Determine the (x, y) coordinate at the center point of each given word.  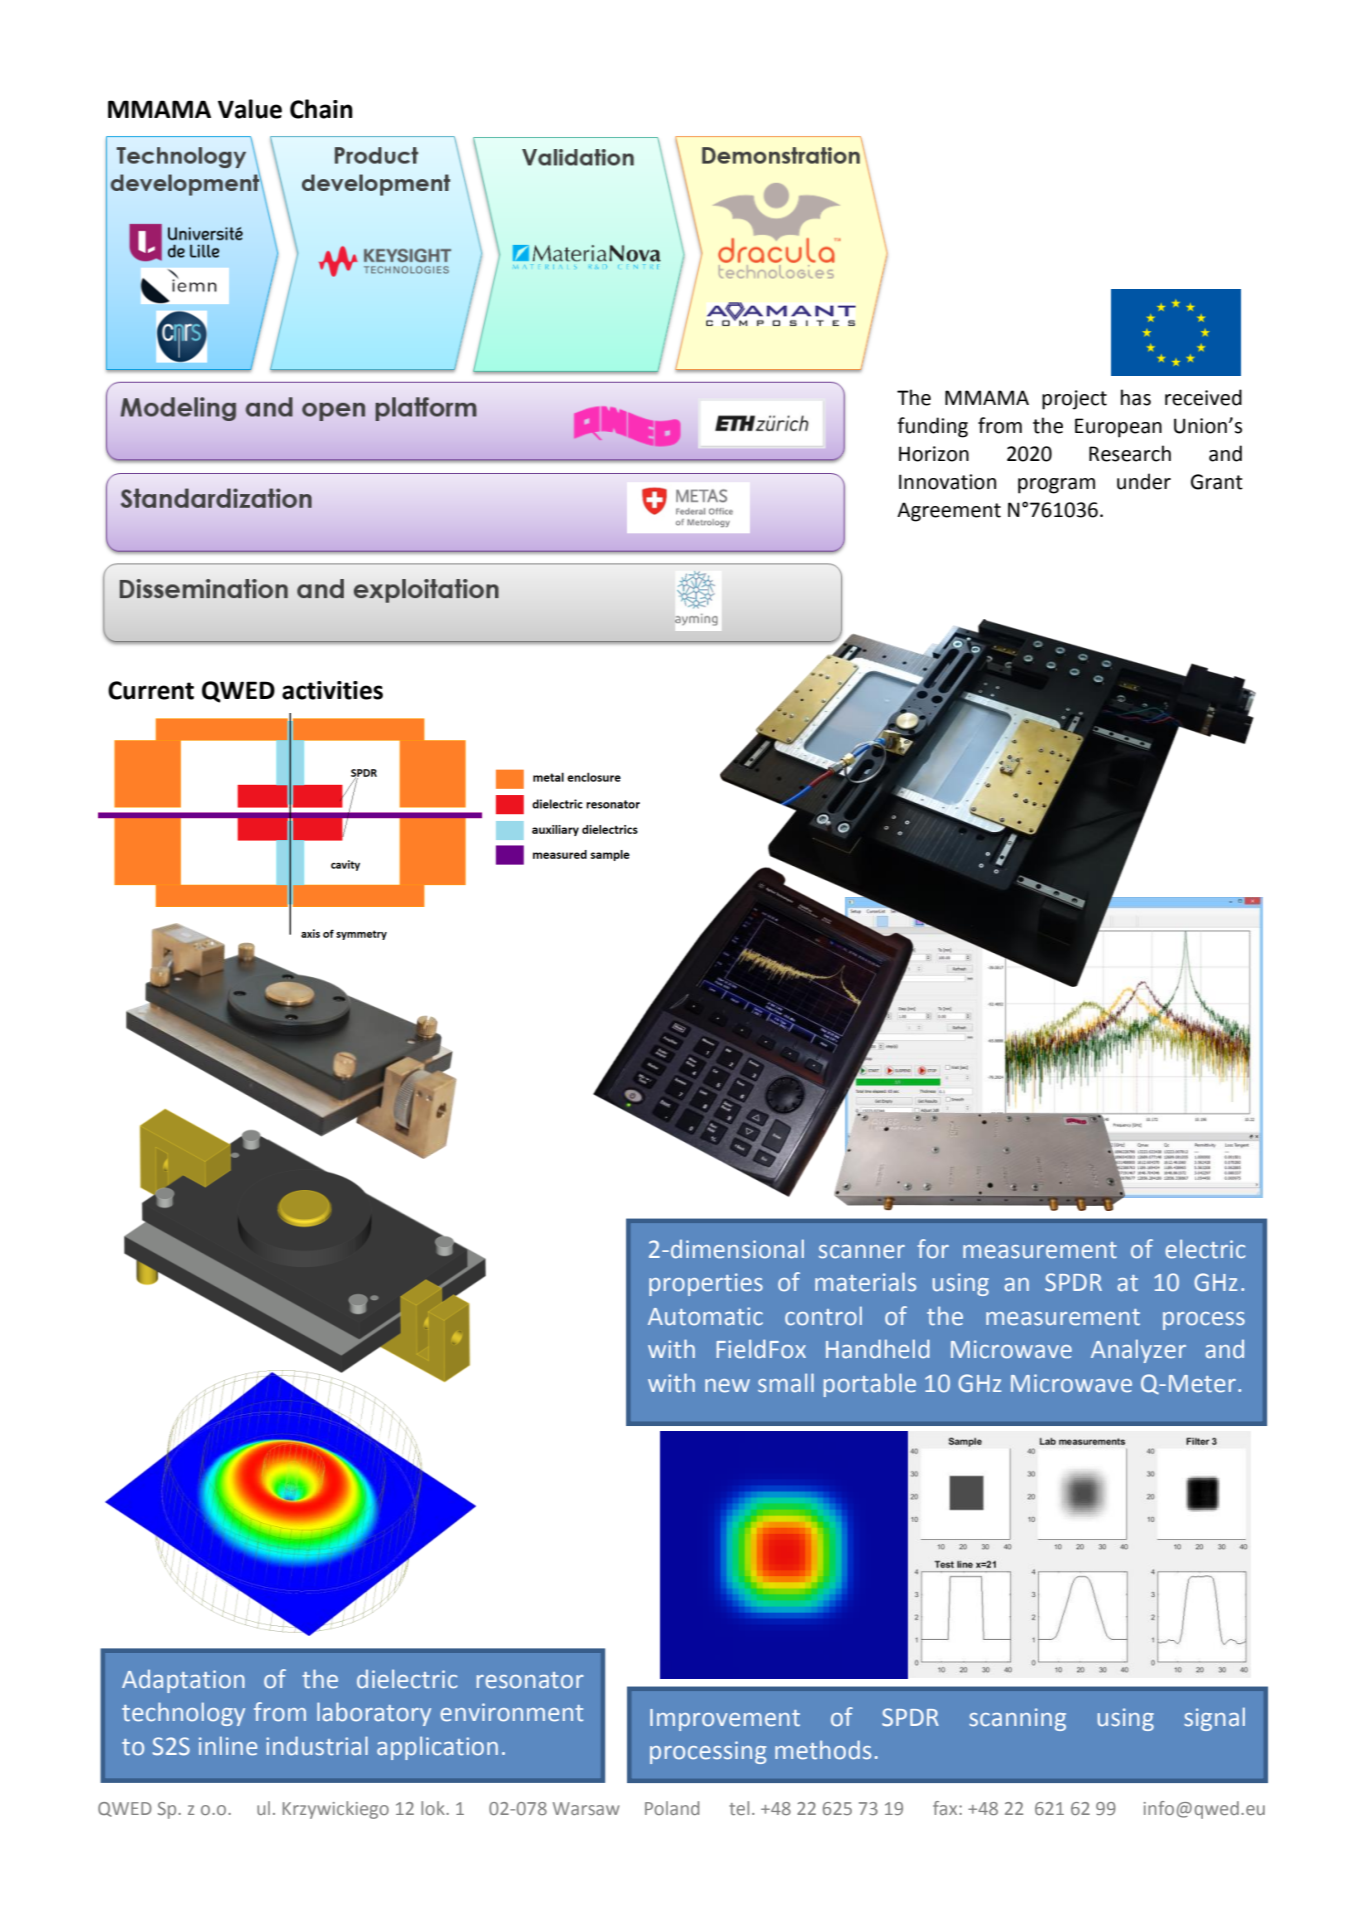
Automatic (705, 1316)
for (933, 1249)
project (1074, 400)
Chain (321, 109)
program (1056, 486)
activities (332, 690)
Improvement (725, 1720)
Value (250, 109)
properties (706, 1284)
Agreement (949, 512)
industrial (317, 1746)
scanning (1017, 1719)
